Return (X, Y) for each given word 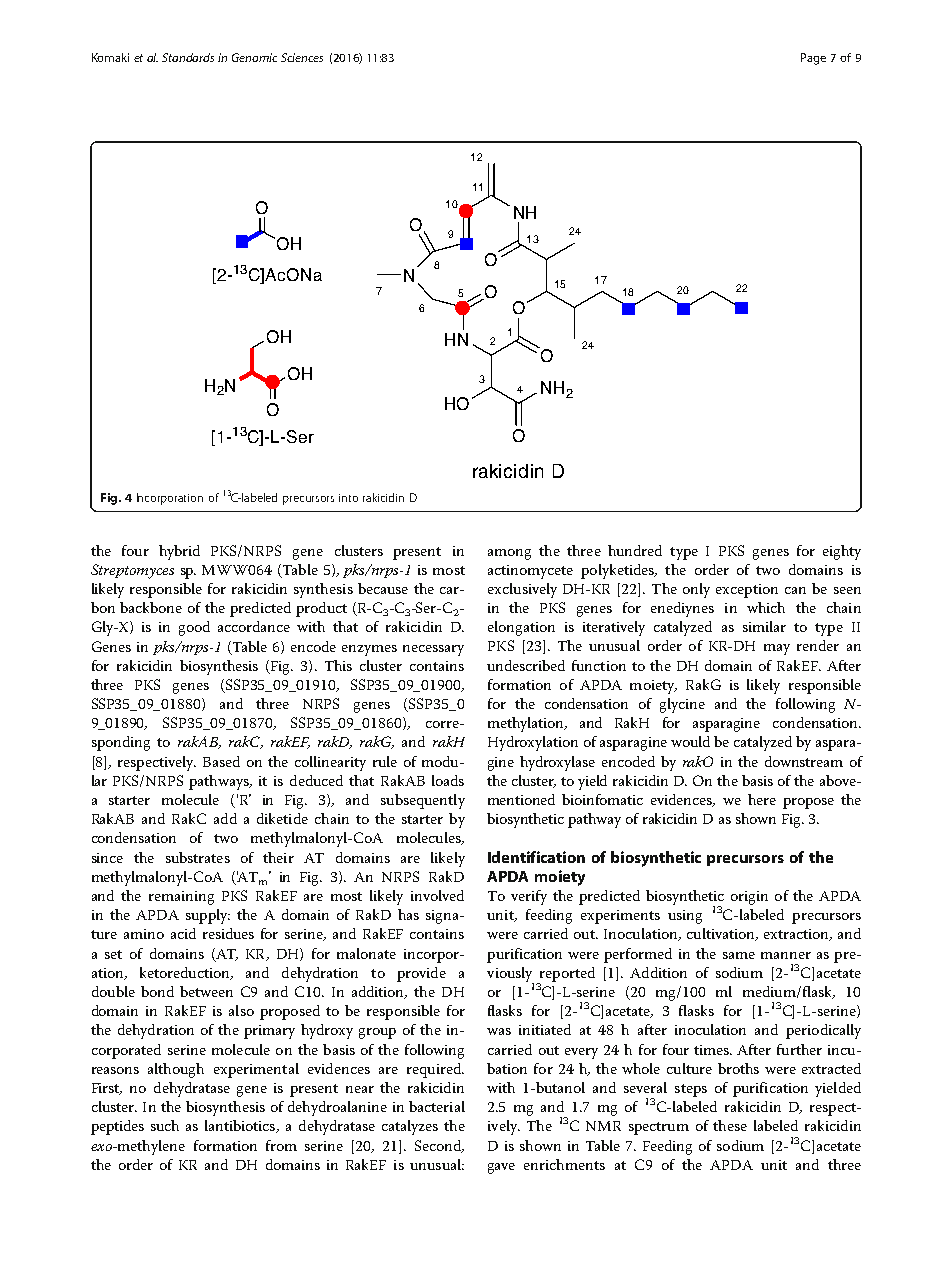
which (766, 607)
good (194, 628)
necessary (433, 650)
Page (813, 59)
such (165, 1125)
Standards (188, 57)
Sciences (302, 57)
